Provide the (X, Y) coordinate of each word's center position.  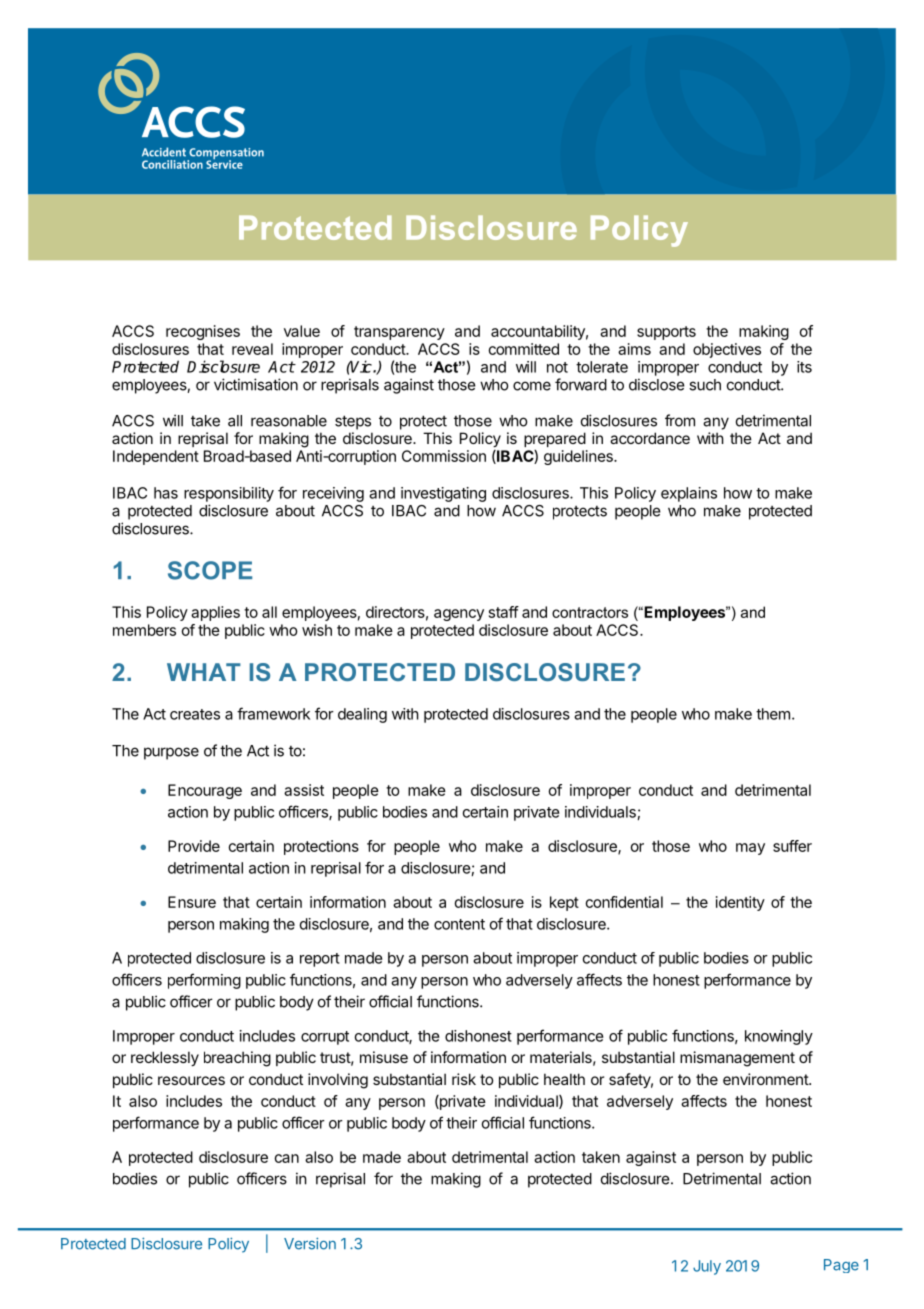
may (750, 849)
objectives (727, 350)
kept (564, 903)
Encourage (205, 791)
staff (504, 612)
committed (524, 349)
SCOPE (210, 570)
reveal (252, 349)
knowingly (779, 1037)
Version (310, 1244)
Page (841, 1266)
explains (689, 494)
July (707, 1267)
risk (464, 1079)
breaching (237, 1059)
